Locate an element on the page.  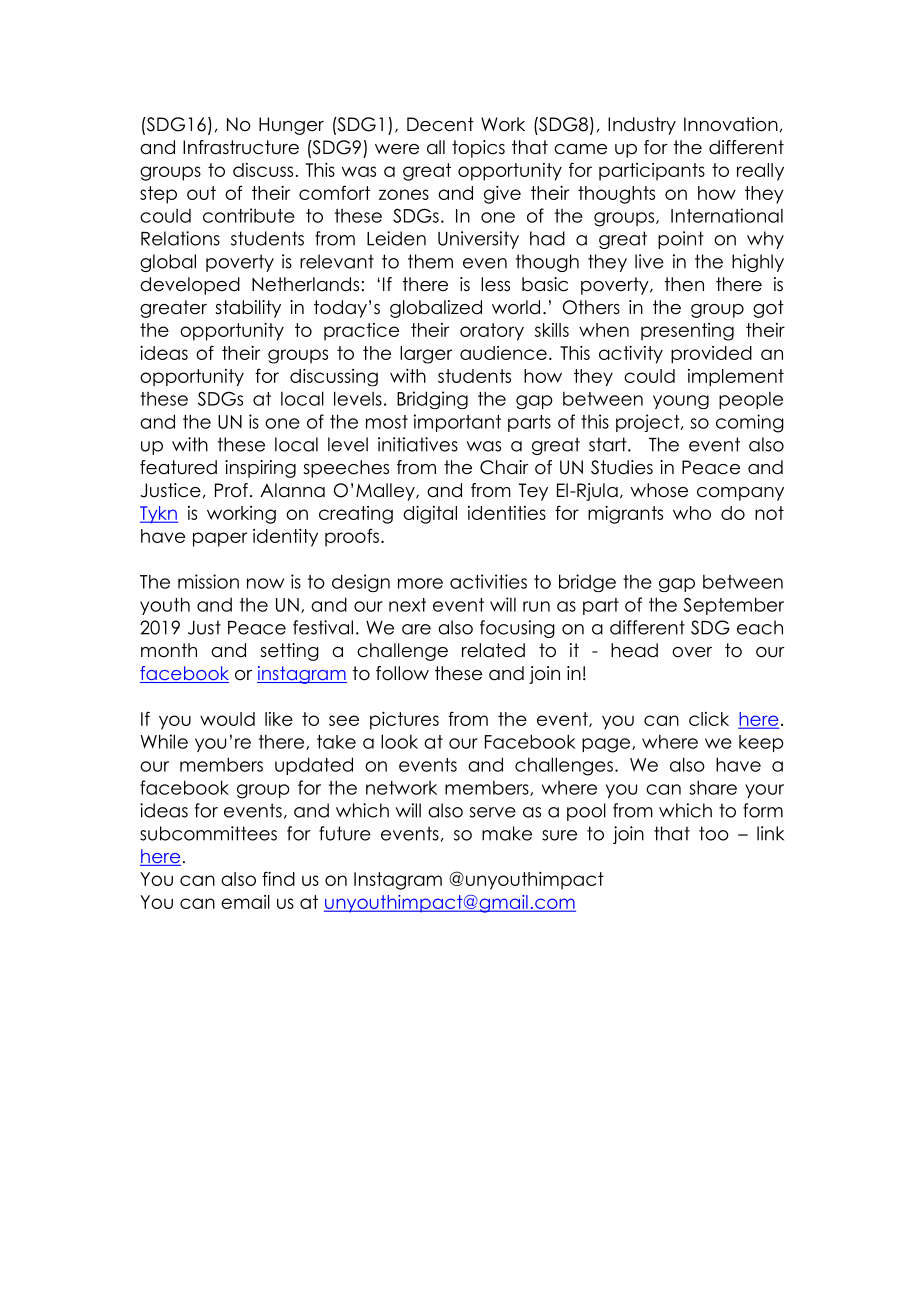
related is located at coordinates (493, 650).
